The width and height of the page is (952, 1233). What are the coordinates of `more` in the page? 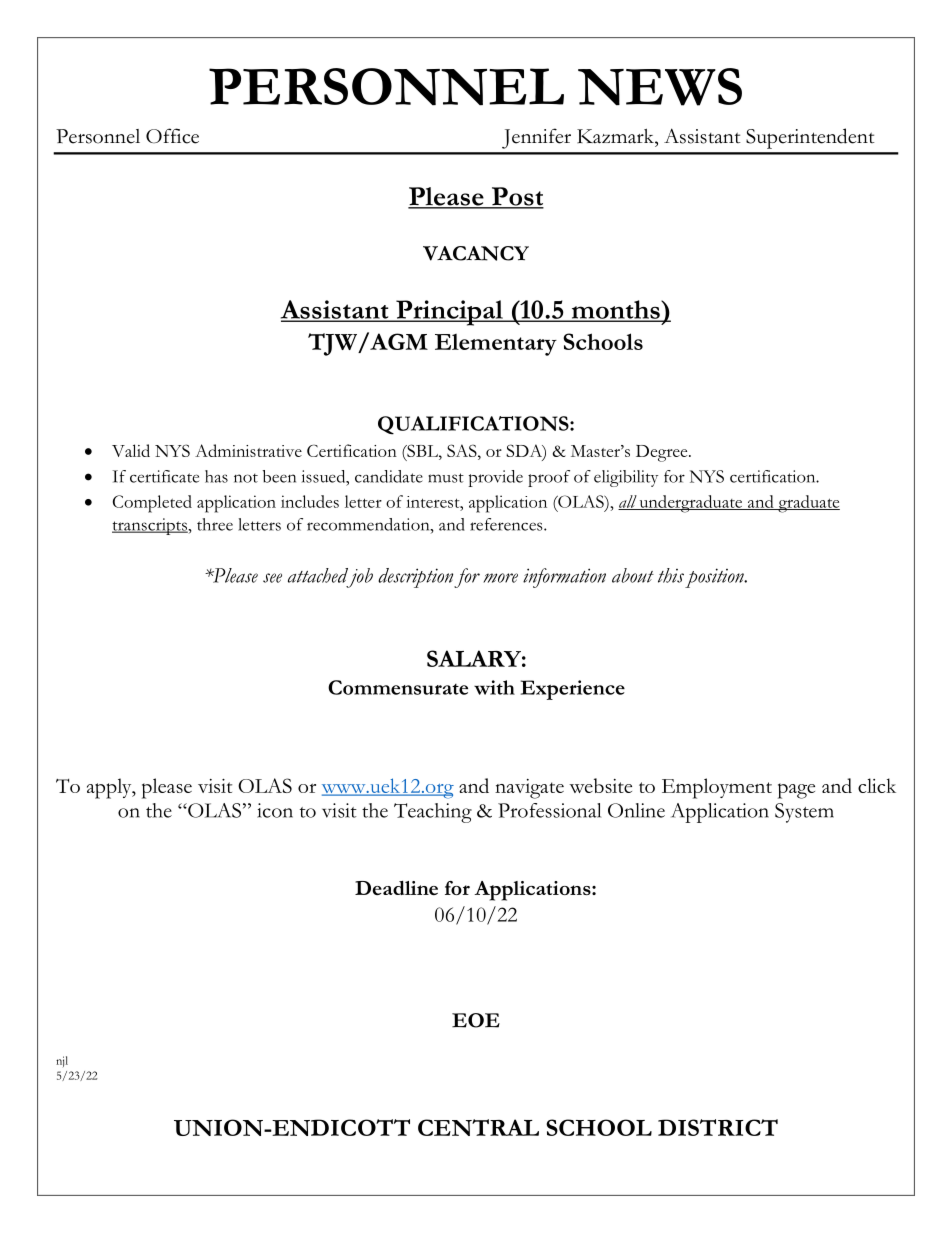 It's located at (500, 578).
